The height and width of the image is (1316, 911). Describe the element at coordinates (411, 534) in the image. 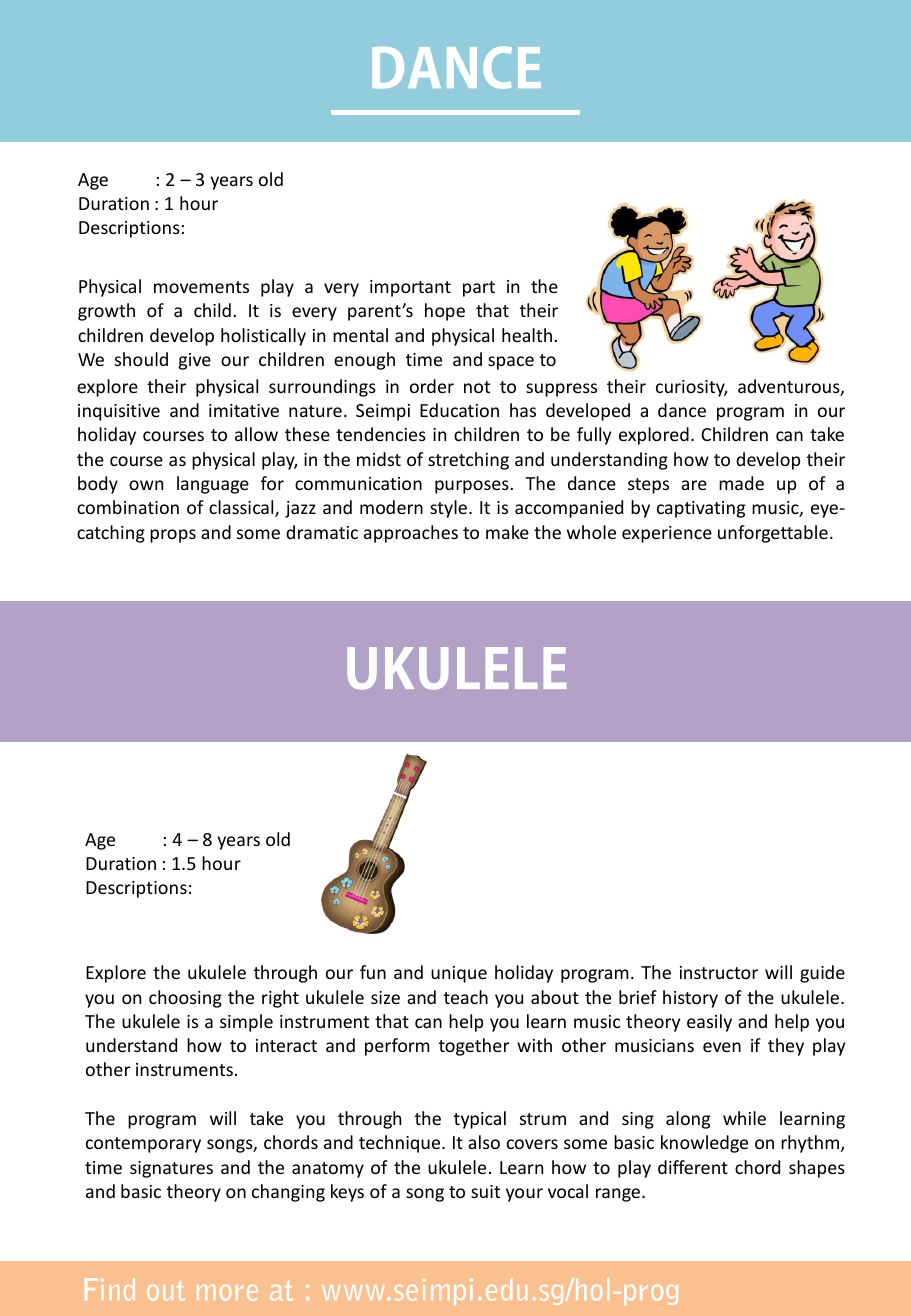

I see `approaches` at that location.
